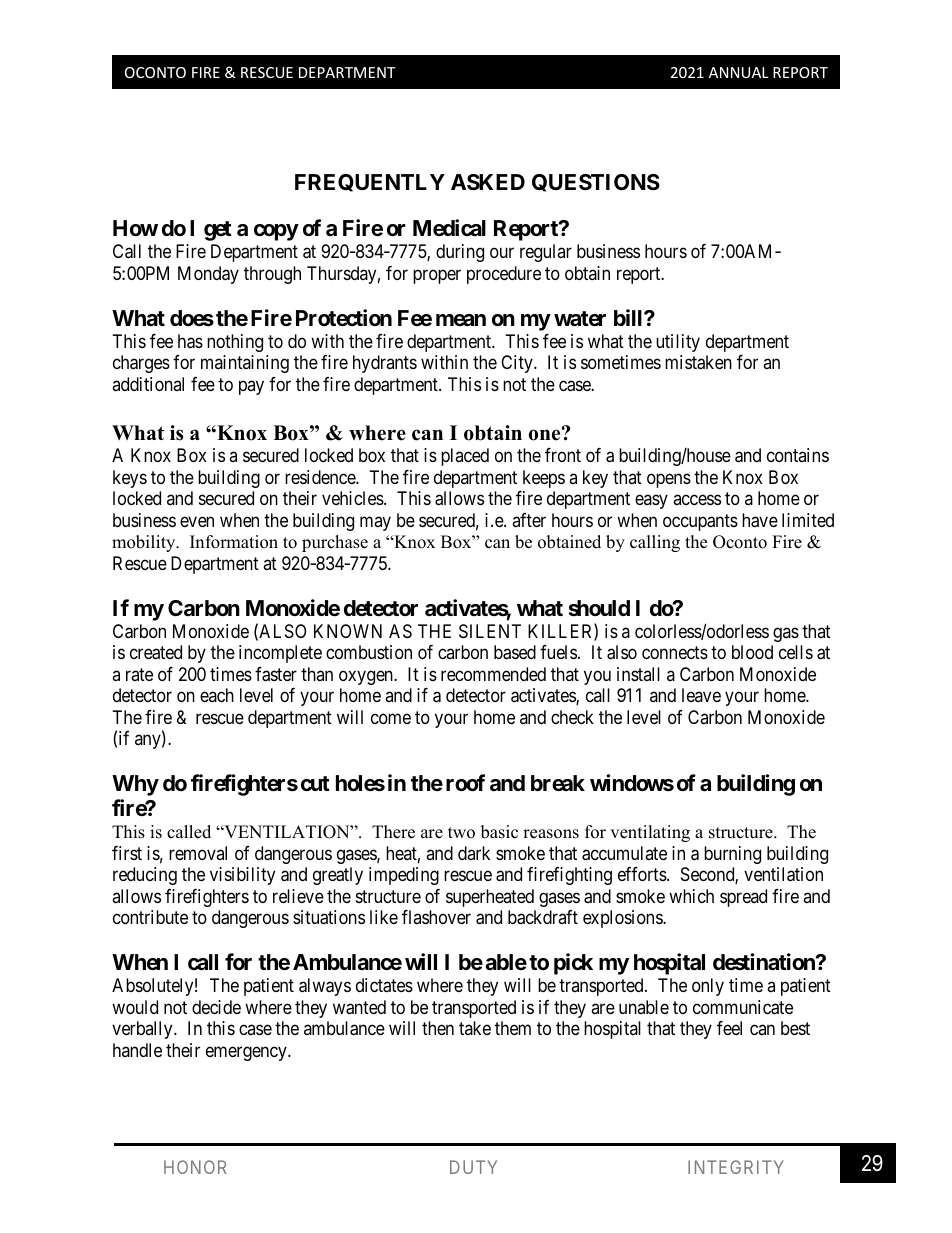  What do you see at coordinates (197, 521) in the screenshot?
I see `even` at bounding box center [197, 521].
